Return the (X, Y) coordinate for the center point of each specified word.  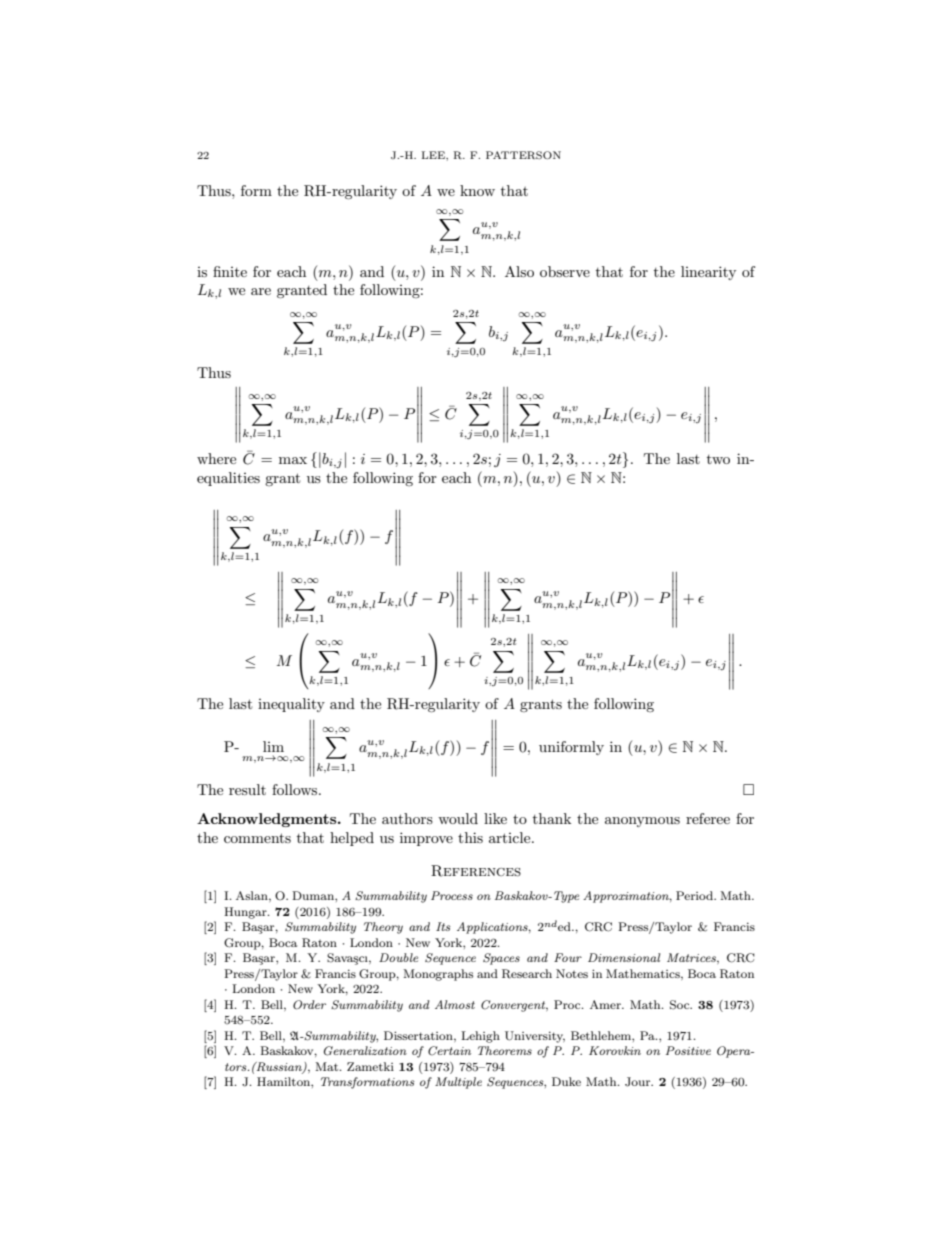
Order (309, 1005)
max (293, 460)
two (718, 459)
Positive (688, 1050)
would (458, 818)
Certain (449, 1051)
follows (296, 789)
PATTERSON (523, 155)
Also (519, 271)
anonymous (642, 822)
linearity (708, 273)
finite (230, 271)
